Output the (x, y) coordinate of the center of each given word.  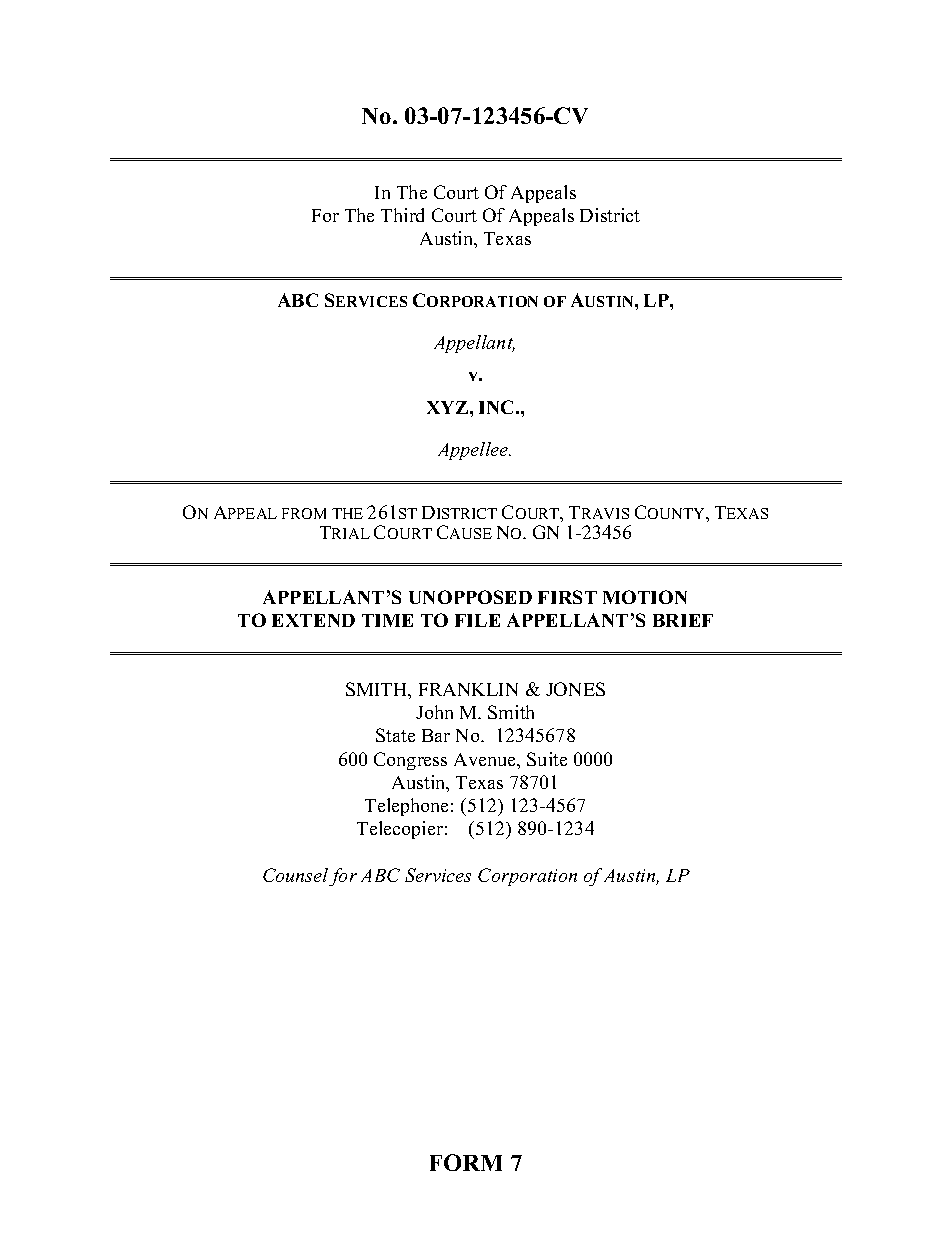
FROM (304, 513)
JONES (575, 689)
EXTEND (313, 620)
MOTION (645, 597)
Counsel (295, 875)
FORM (466, 1162)
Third (402, 215)
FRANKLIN (468, 689)
